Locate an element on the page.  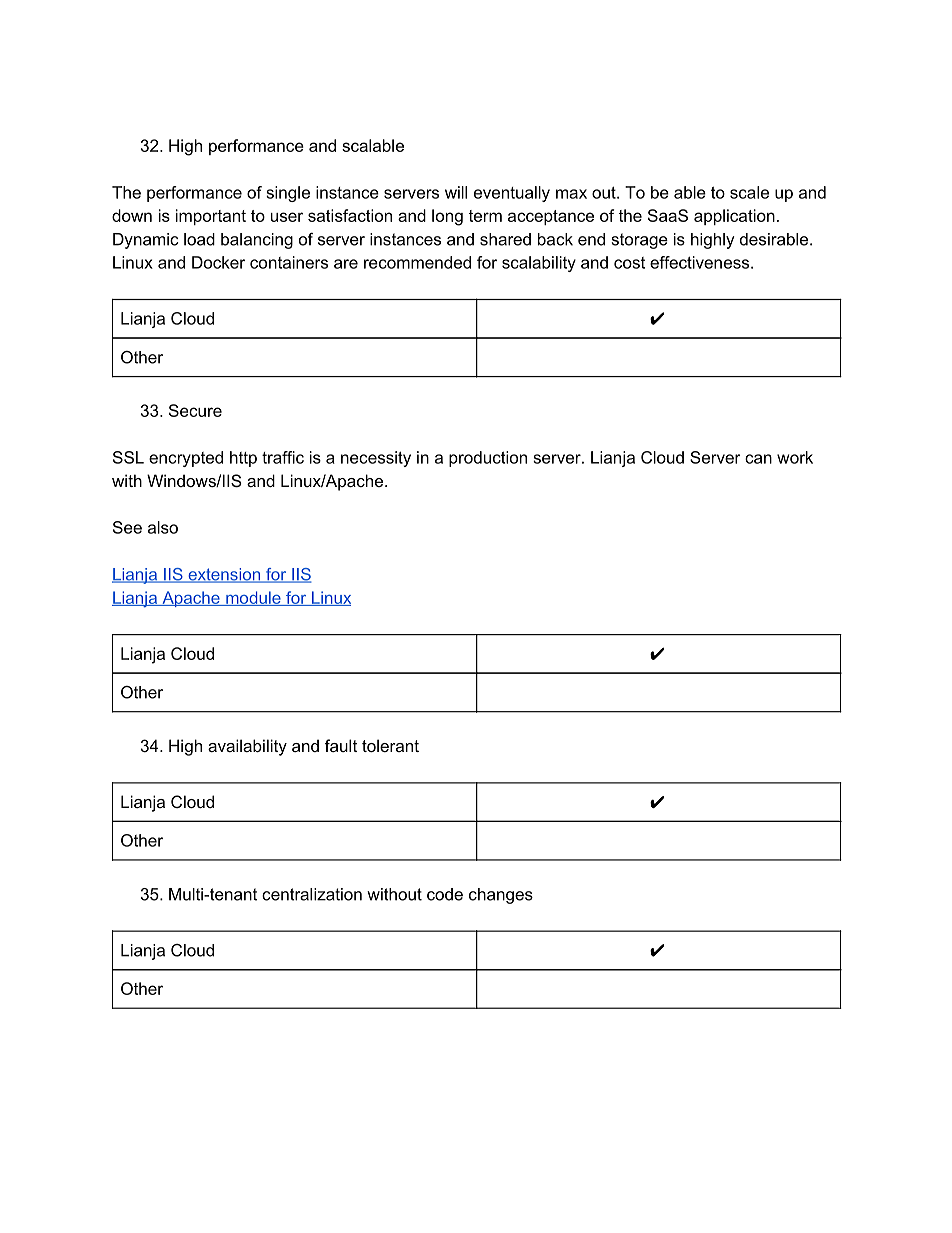
application is located at coordinates (734, 217).
